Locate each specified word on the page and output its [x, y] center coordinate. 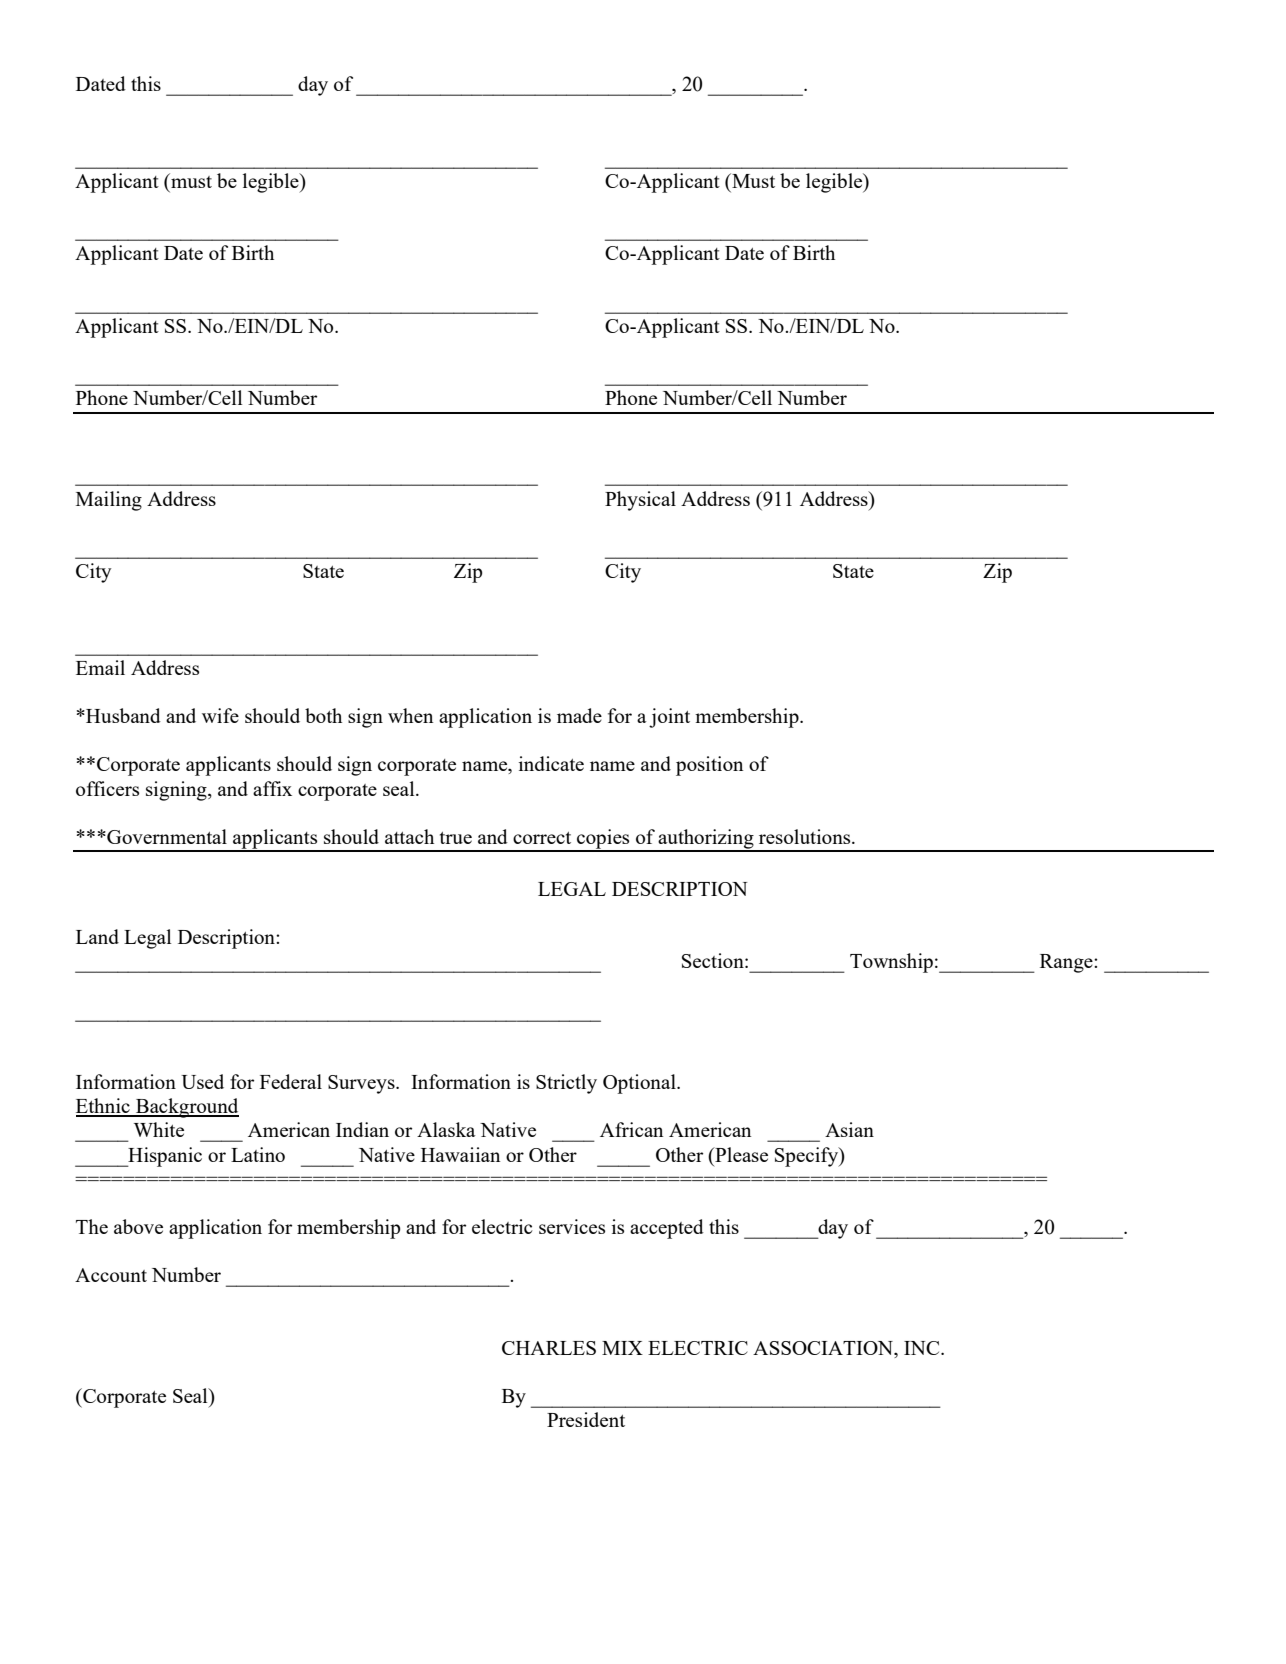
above [138, 1226]
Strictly [566, 1084]
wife [220, 715]
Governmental [166, 836]
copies [603, 840]
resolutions [806, 836]
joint [669, 718]
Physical [640, 501]
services [572, 1226]
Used [202, 1081]
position [709, 766]
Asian [849, 1129]
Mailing [109, 501]
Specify [807, 1157]
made [579, 715]
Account [111, 1275]
